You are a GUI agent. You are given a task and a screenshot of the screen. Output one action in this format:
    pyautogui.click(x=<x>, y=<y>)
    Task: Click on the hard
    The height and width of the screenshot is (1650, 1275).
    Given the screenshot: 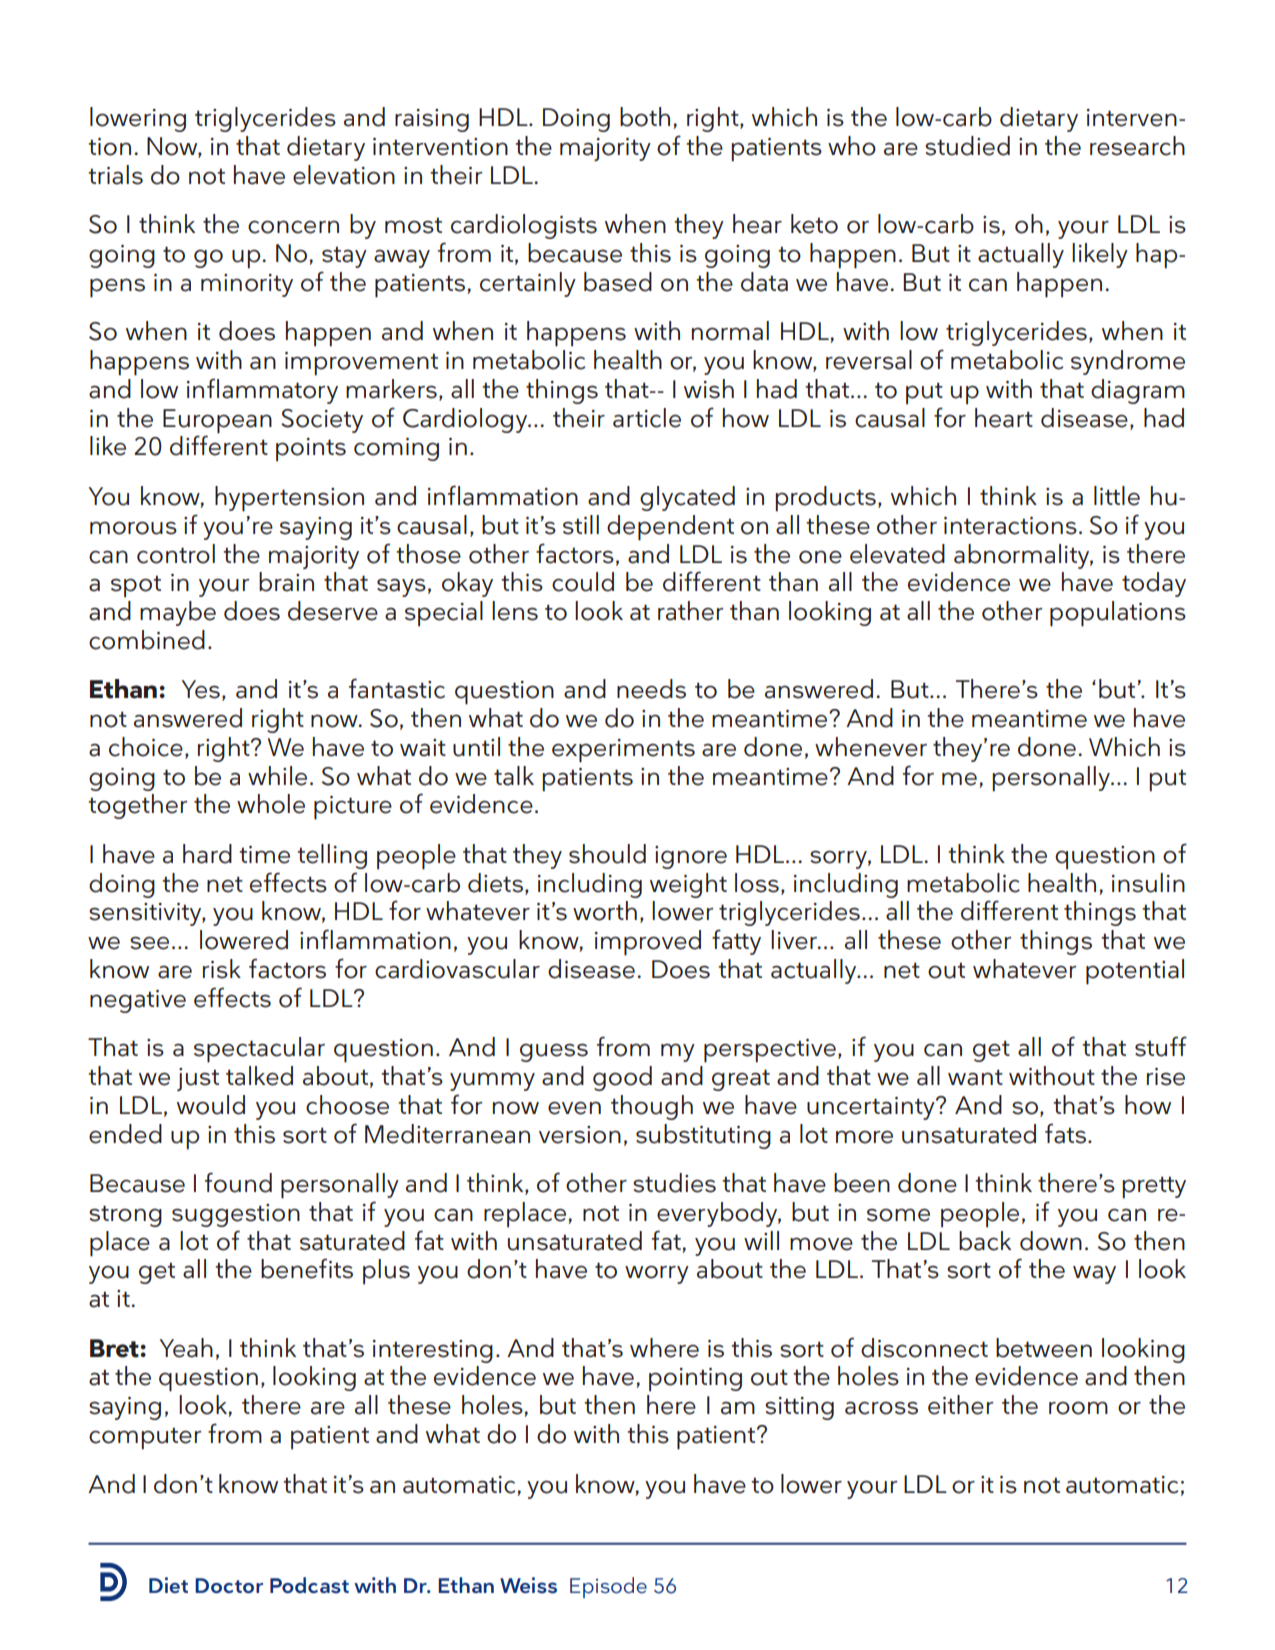 What is the action you would take?
    pyautogui.click(x=207, y=854)
